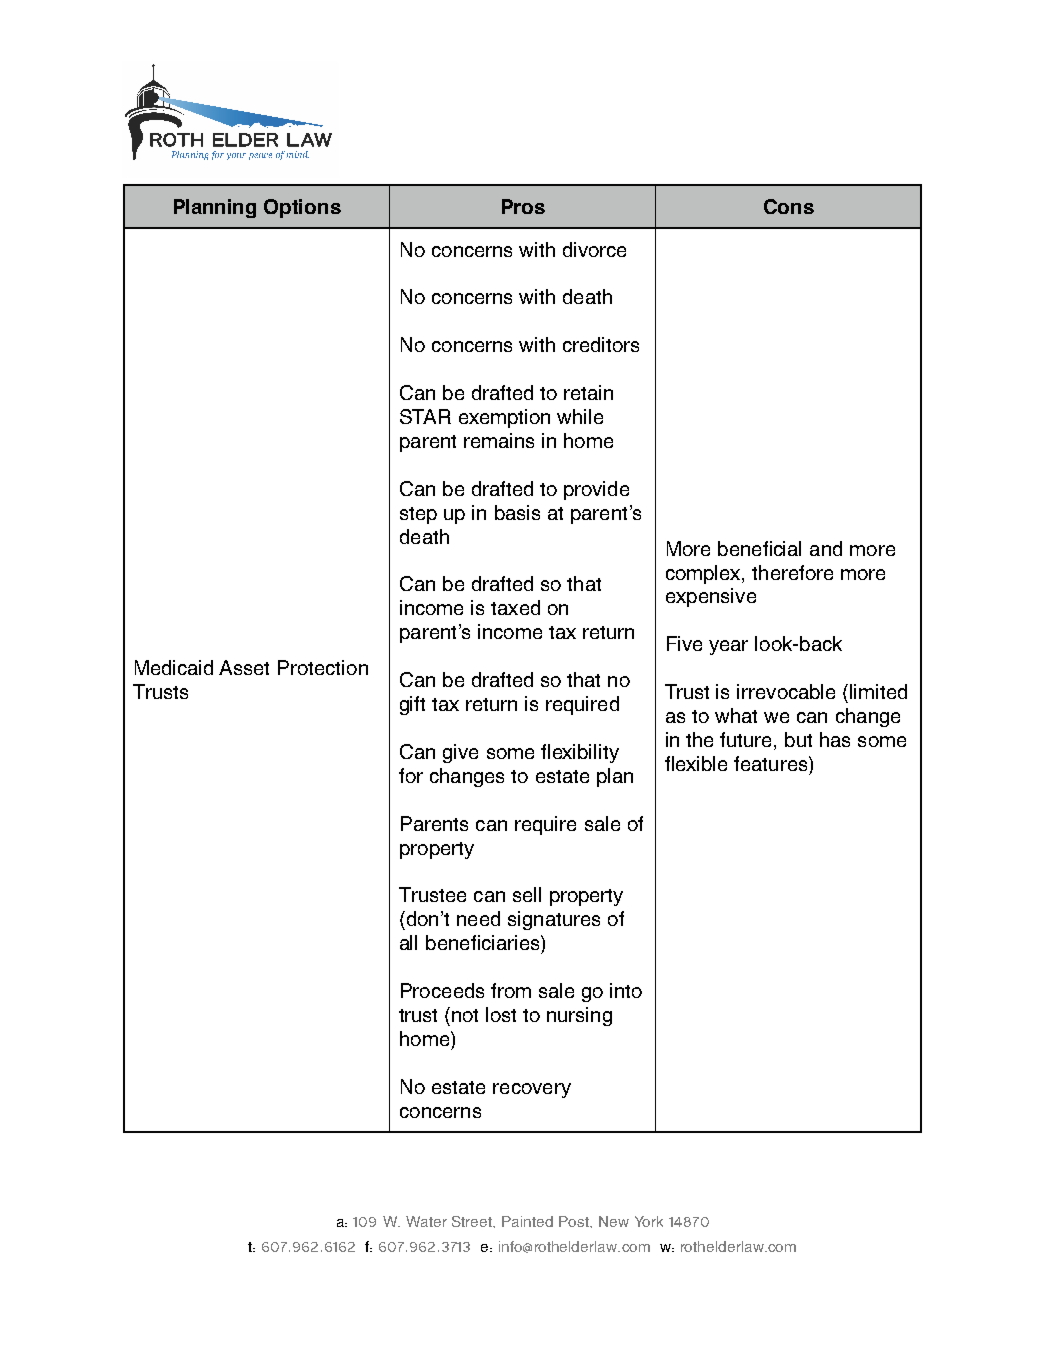 This document has width=1045, height=1353. I want to click on step, so click(418, 515).
